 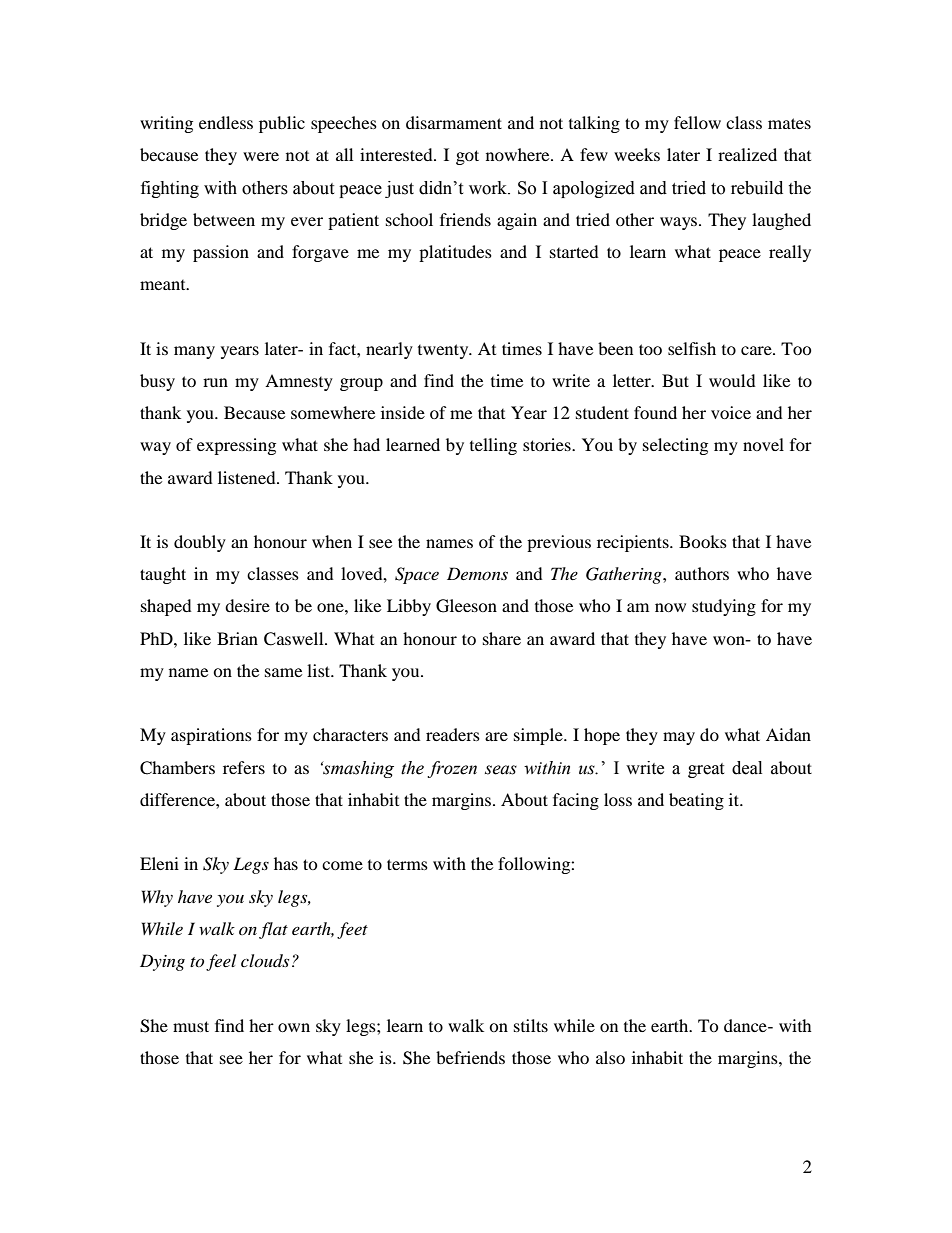 I want to click on stilts, so click(x=531, y=1025).
